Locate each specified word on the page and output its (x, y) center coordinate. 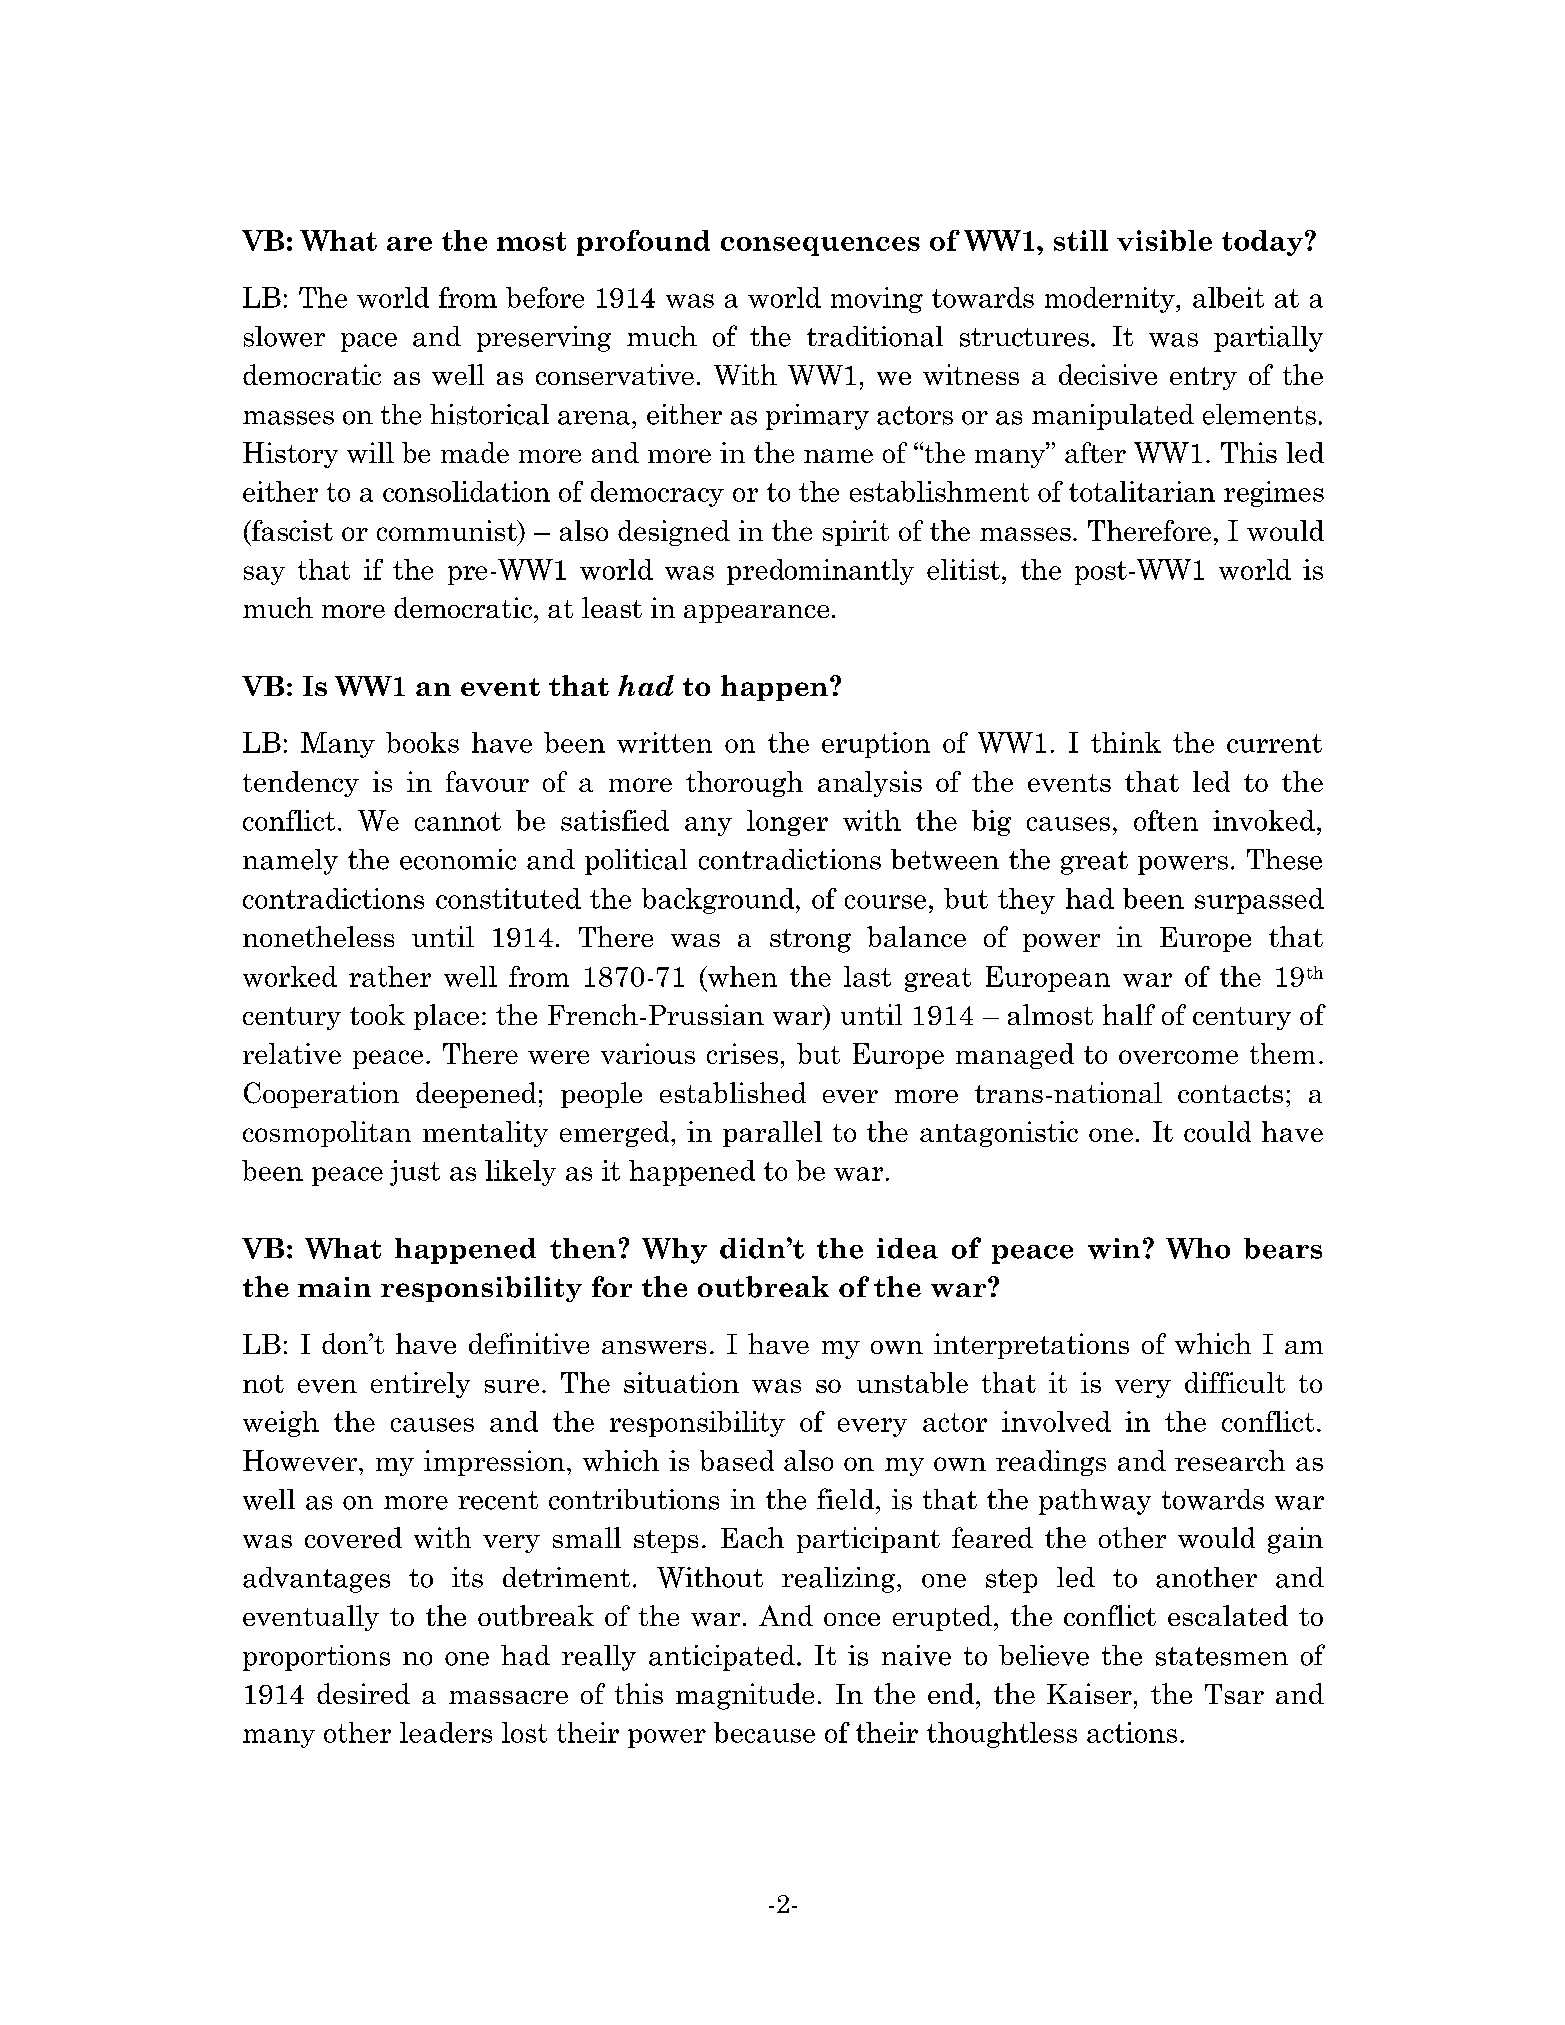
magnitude (745, 1696)
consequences (820, 246)
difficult (1235, 1382)
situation (681, 1382)
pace (369, 342)
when (741, 976)
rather (390, 976)
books (422, 742)
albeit (1228, 297)
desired (363, 1693)
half (1129, 1014)
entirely (420, 1385)
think (1126, 742)
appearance (756, 614)
